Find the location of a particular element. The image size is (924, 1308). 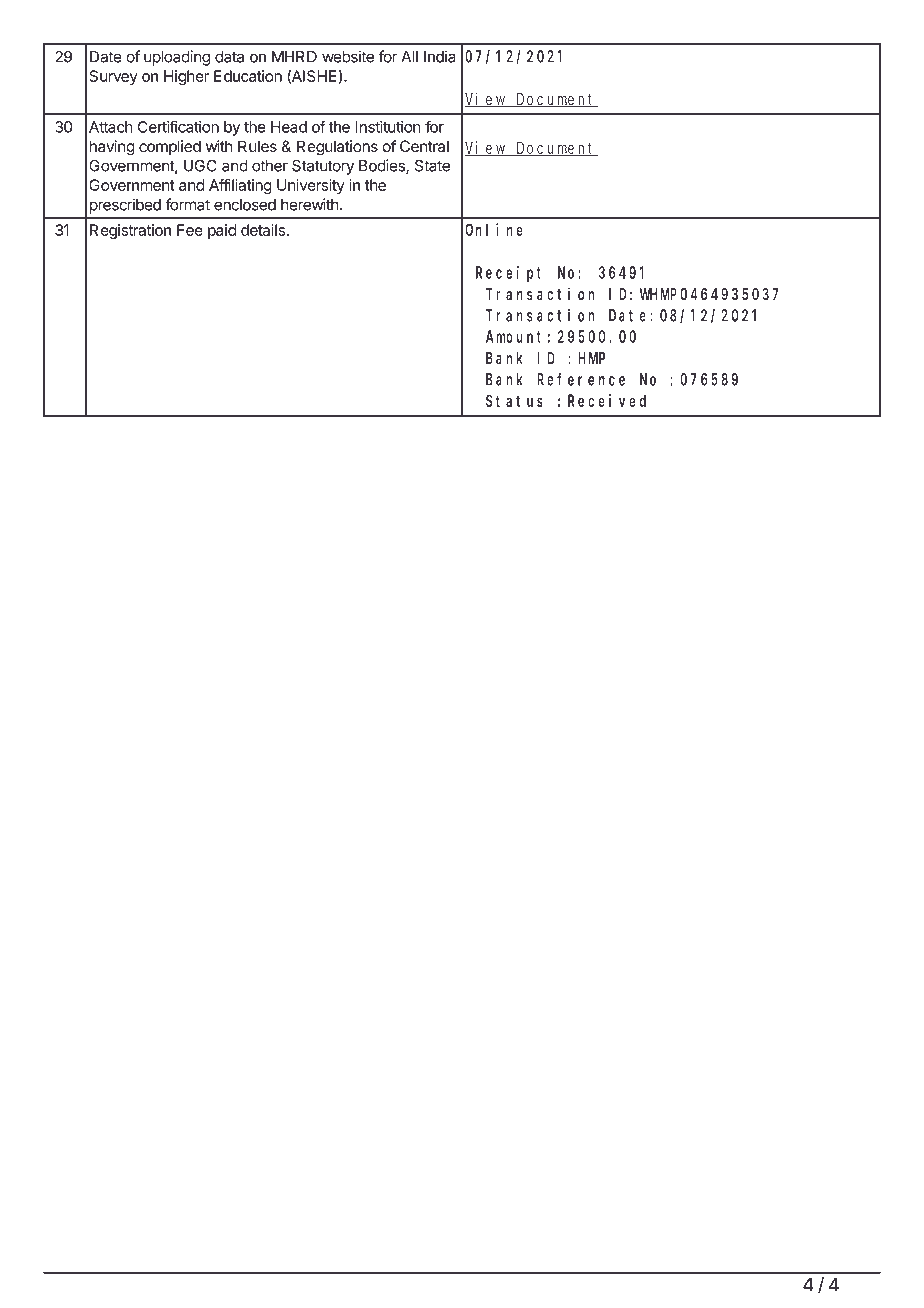

Online is located at coordinates (494, 229).
